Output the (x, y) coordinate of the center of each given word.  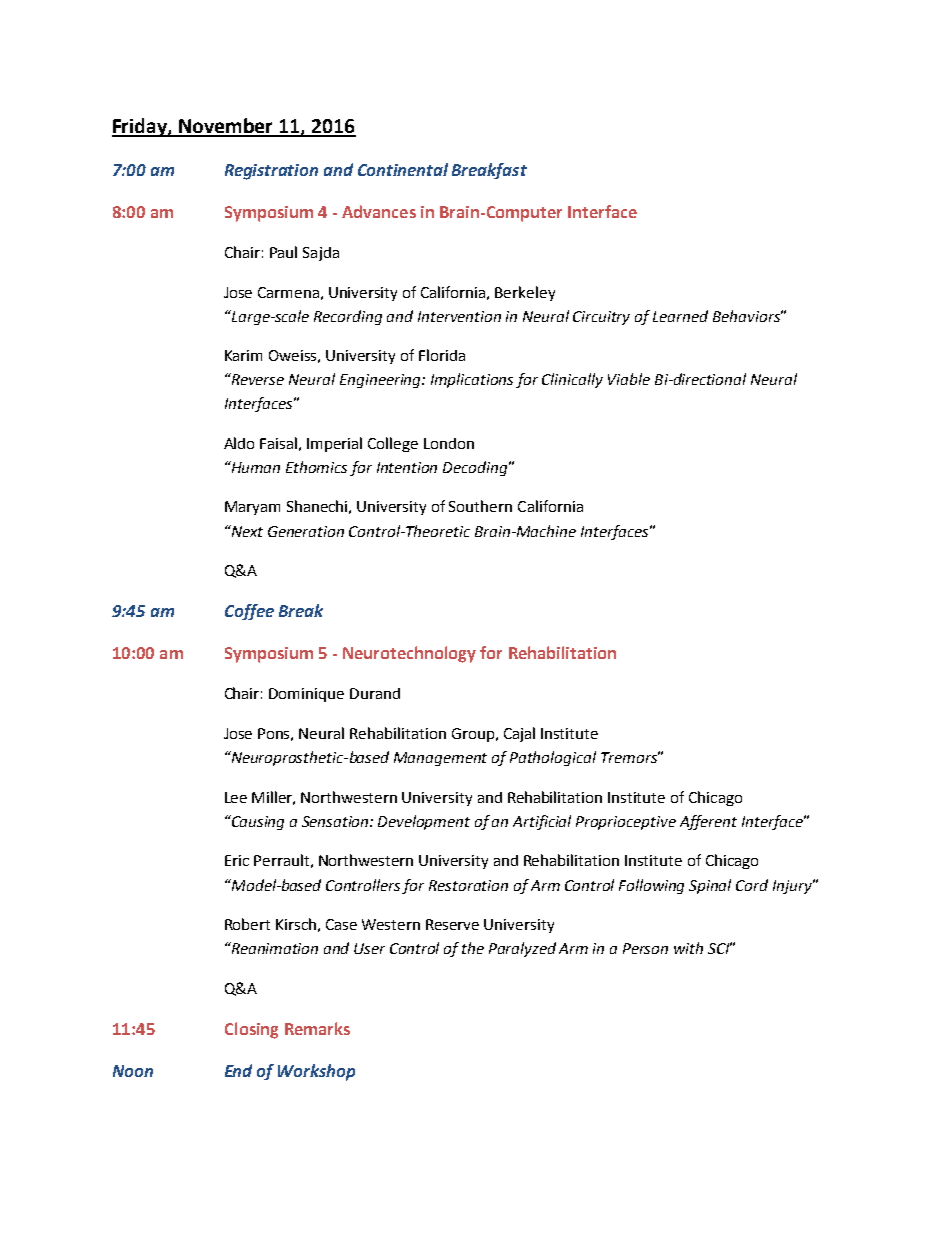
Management (440, 759)
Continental (403, 169)
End (238, 1070)
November (226, 127)
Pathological (553, 758)
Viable (629, 379)
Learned (680, 316)
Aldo (239, 443)
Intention (407, 467)
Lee (236, 797)
